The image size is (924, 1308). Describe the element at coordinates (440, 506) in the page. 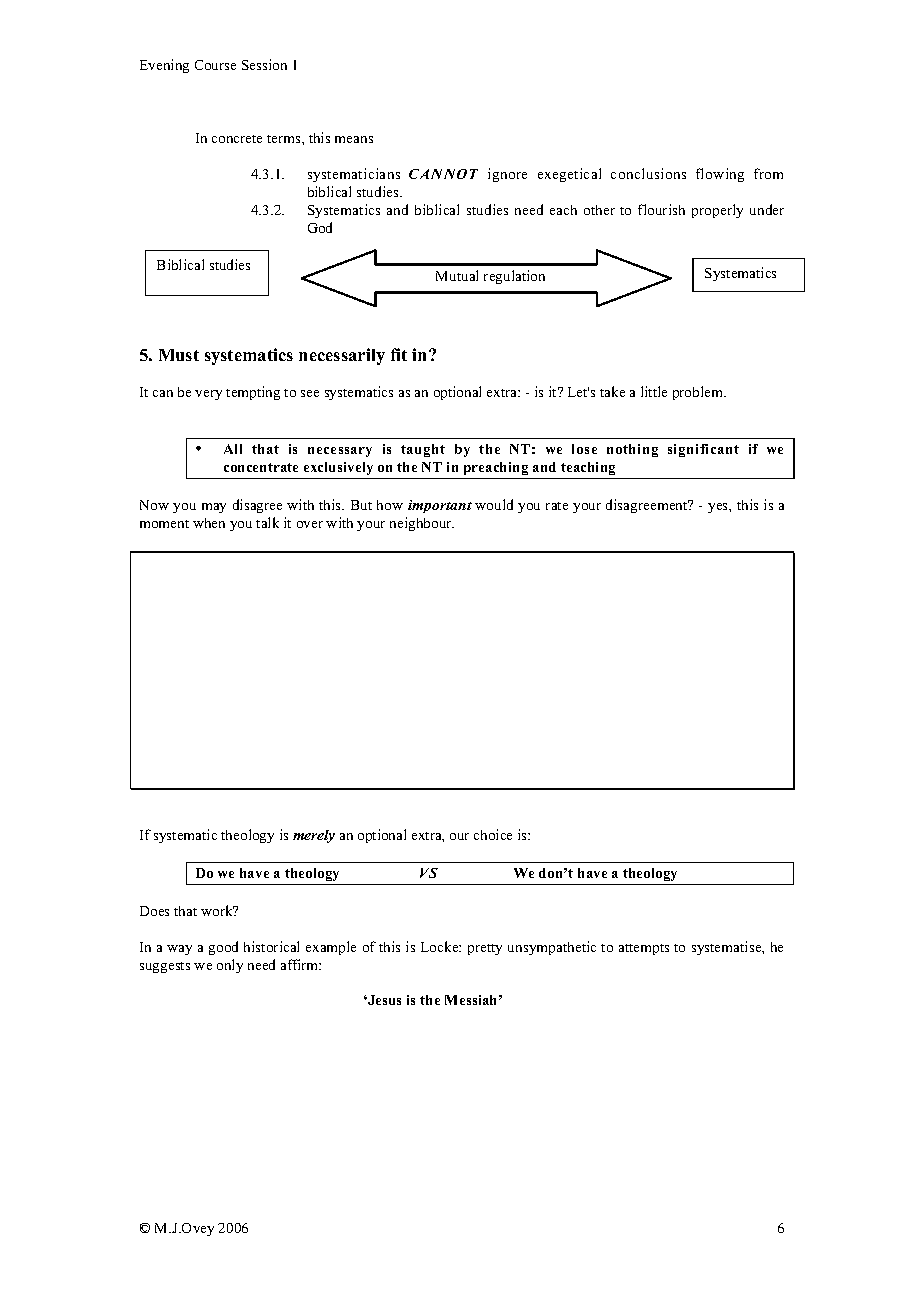

I see `important` at that location.
